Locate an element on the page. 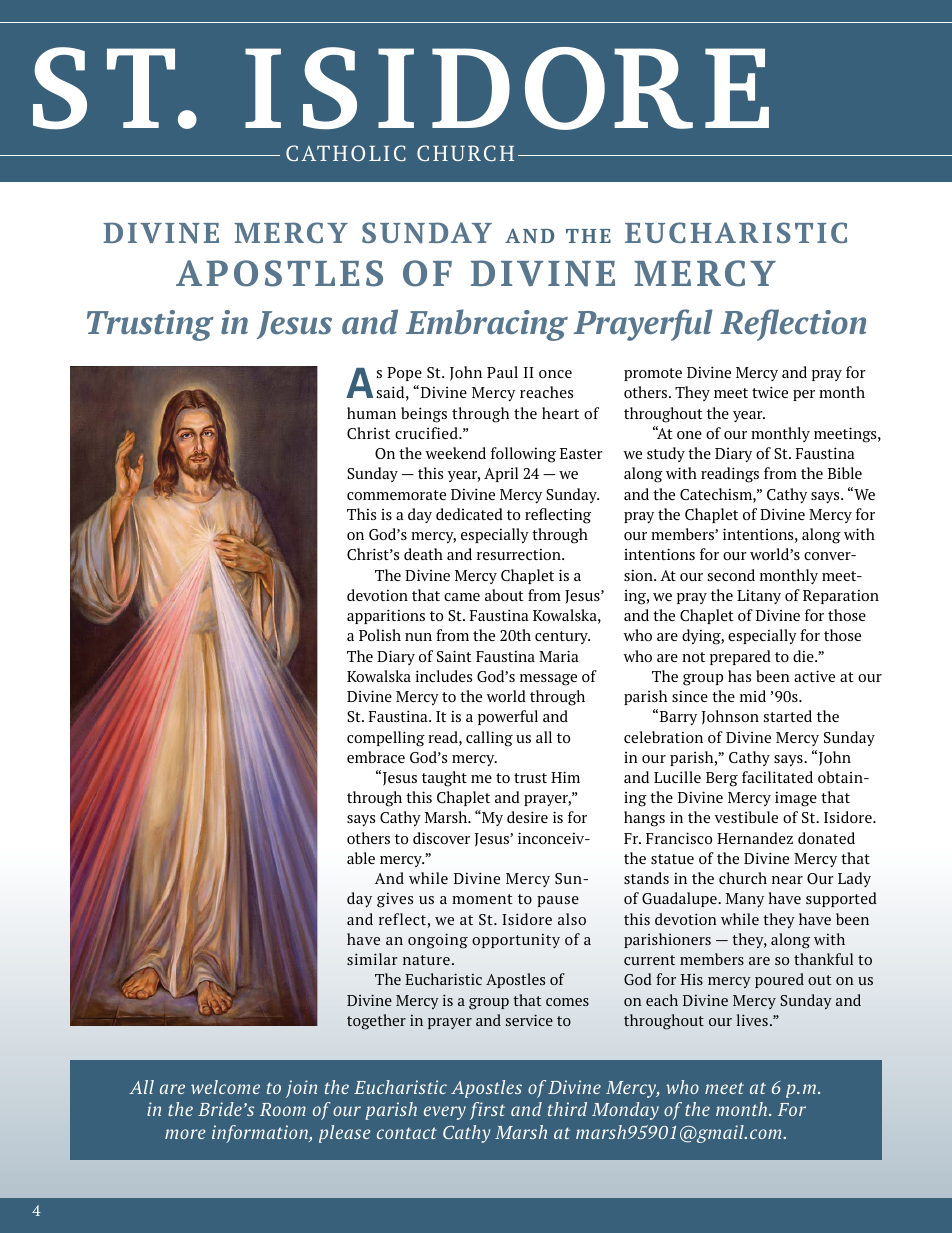 The height and width of the page is (1233, 952). first is located at coordinates (487, 1111).
